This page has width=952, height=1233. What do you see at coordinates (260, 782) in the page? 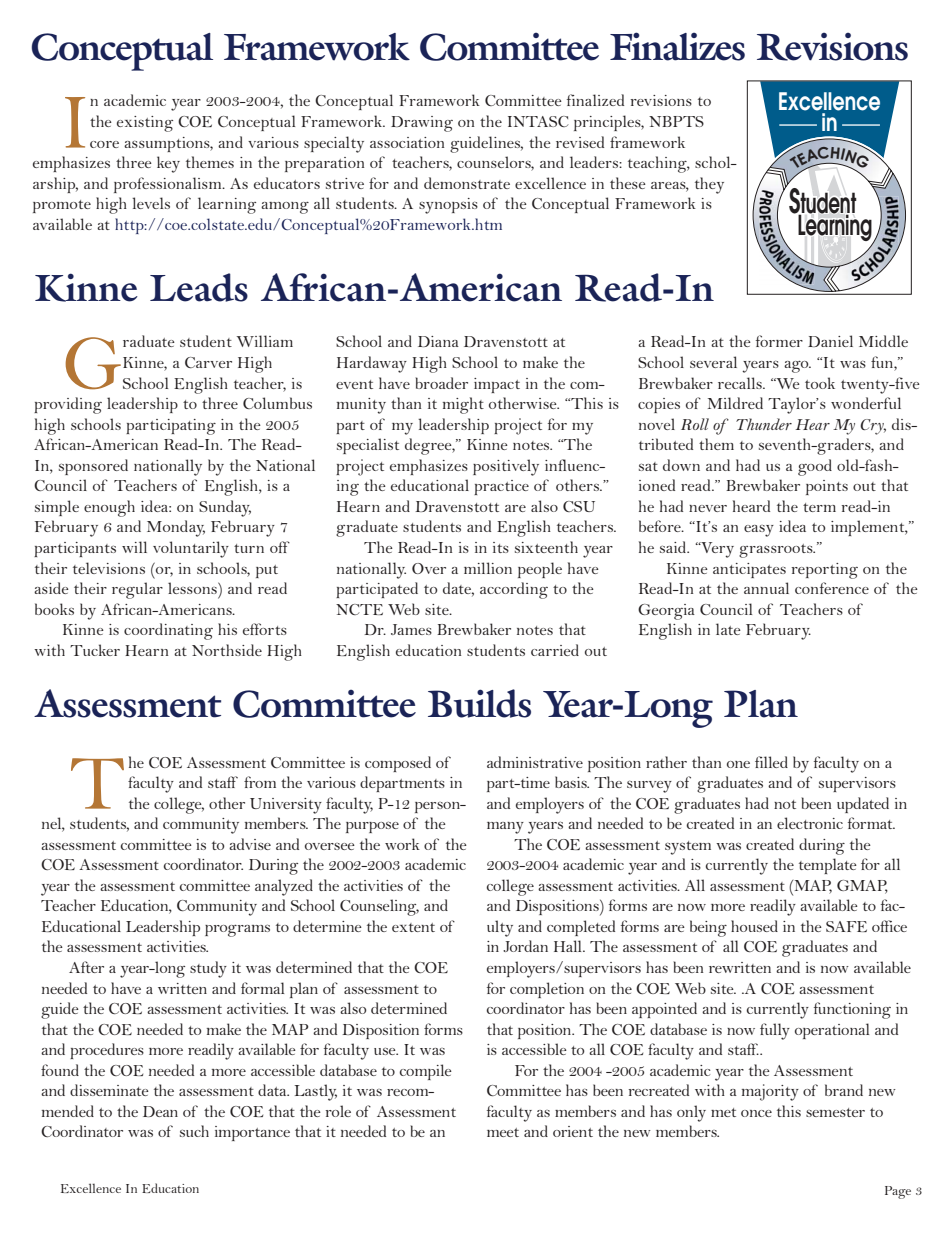
I see `from` at bounding box center [260, 782].
